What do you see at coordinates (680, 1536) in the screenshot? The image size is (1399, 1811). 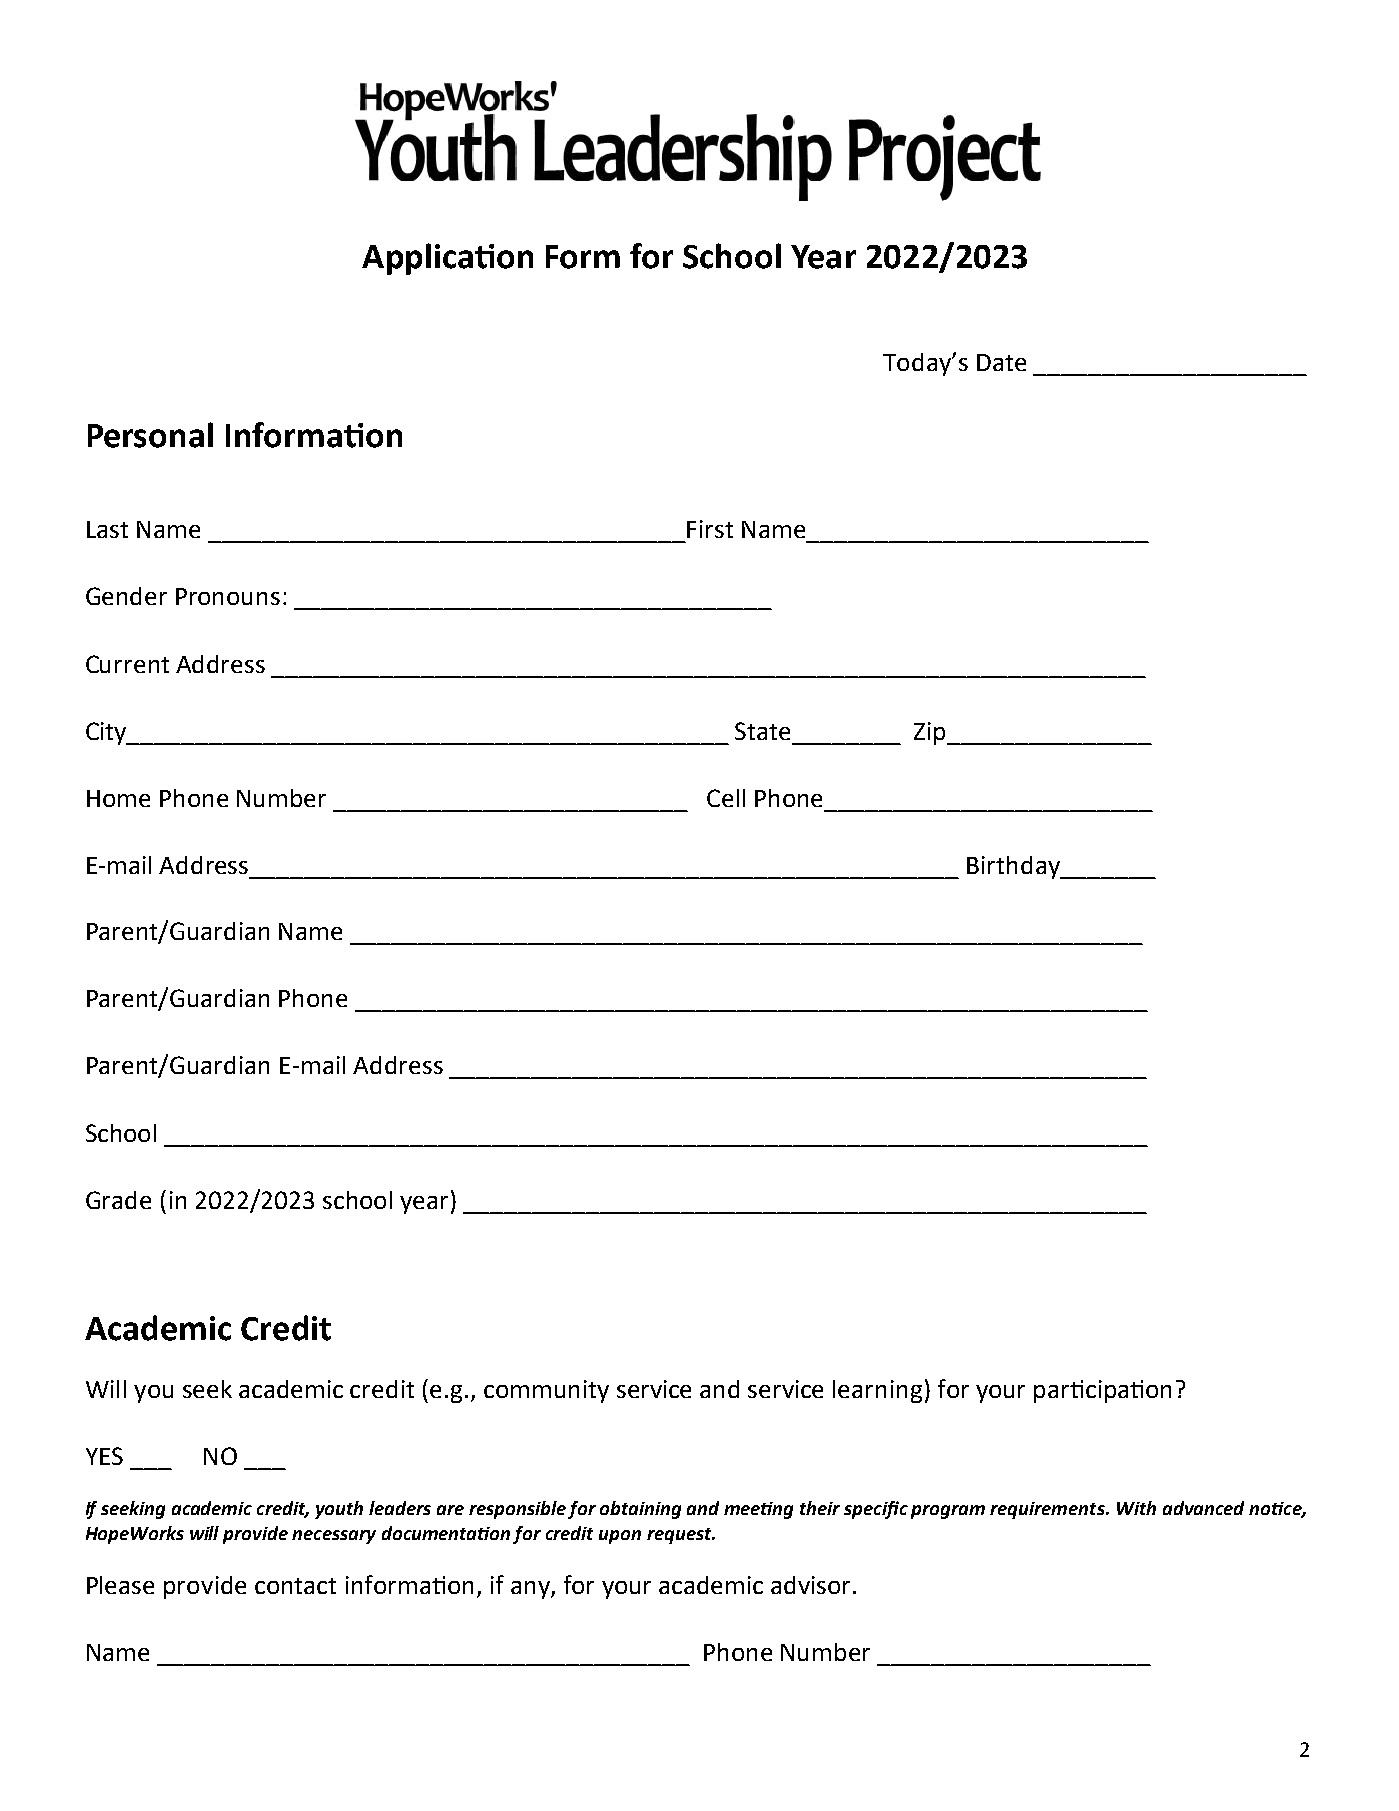 I see `request` at bounding box center [680, 1536].
